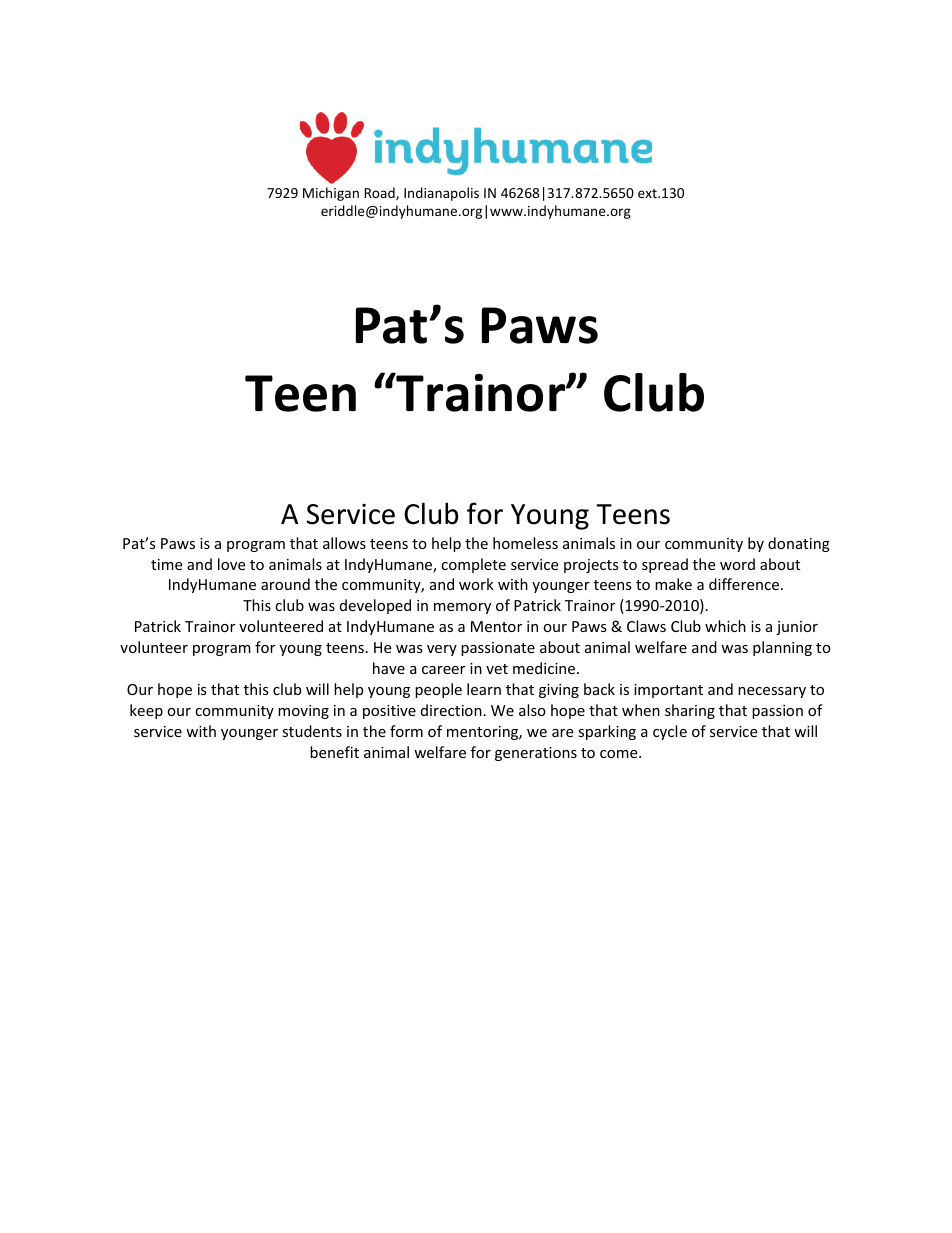  What do you see at coordinates (344, 543) in the document?
I see `allows` at bounding box center [344, 543].
